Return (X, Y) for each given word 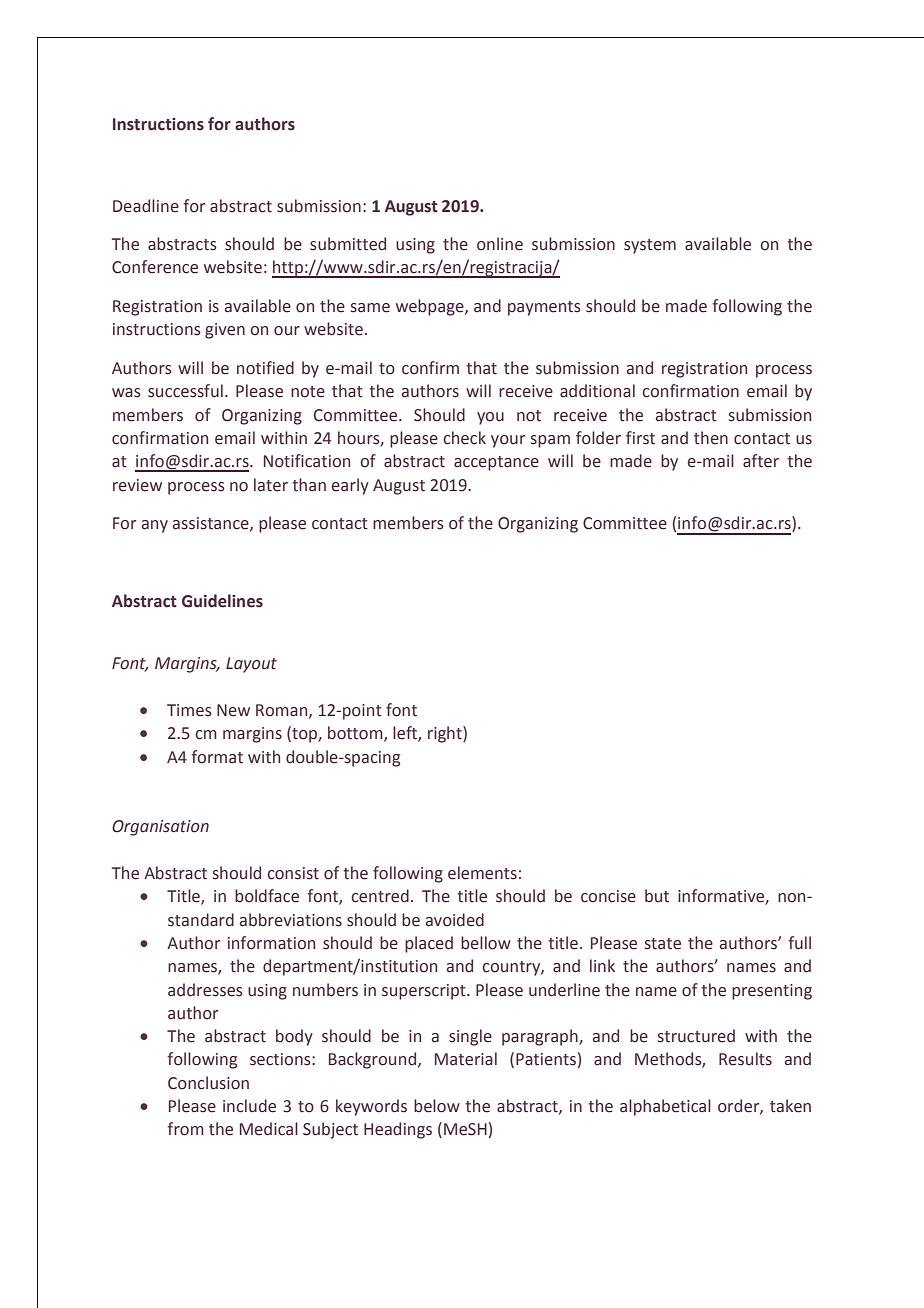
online (500, 244)
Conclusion (208, 1083)
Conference (155, 267)
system (650, 246)
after (761, 461)
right (446, 734)
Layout (251, 665)
